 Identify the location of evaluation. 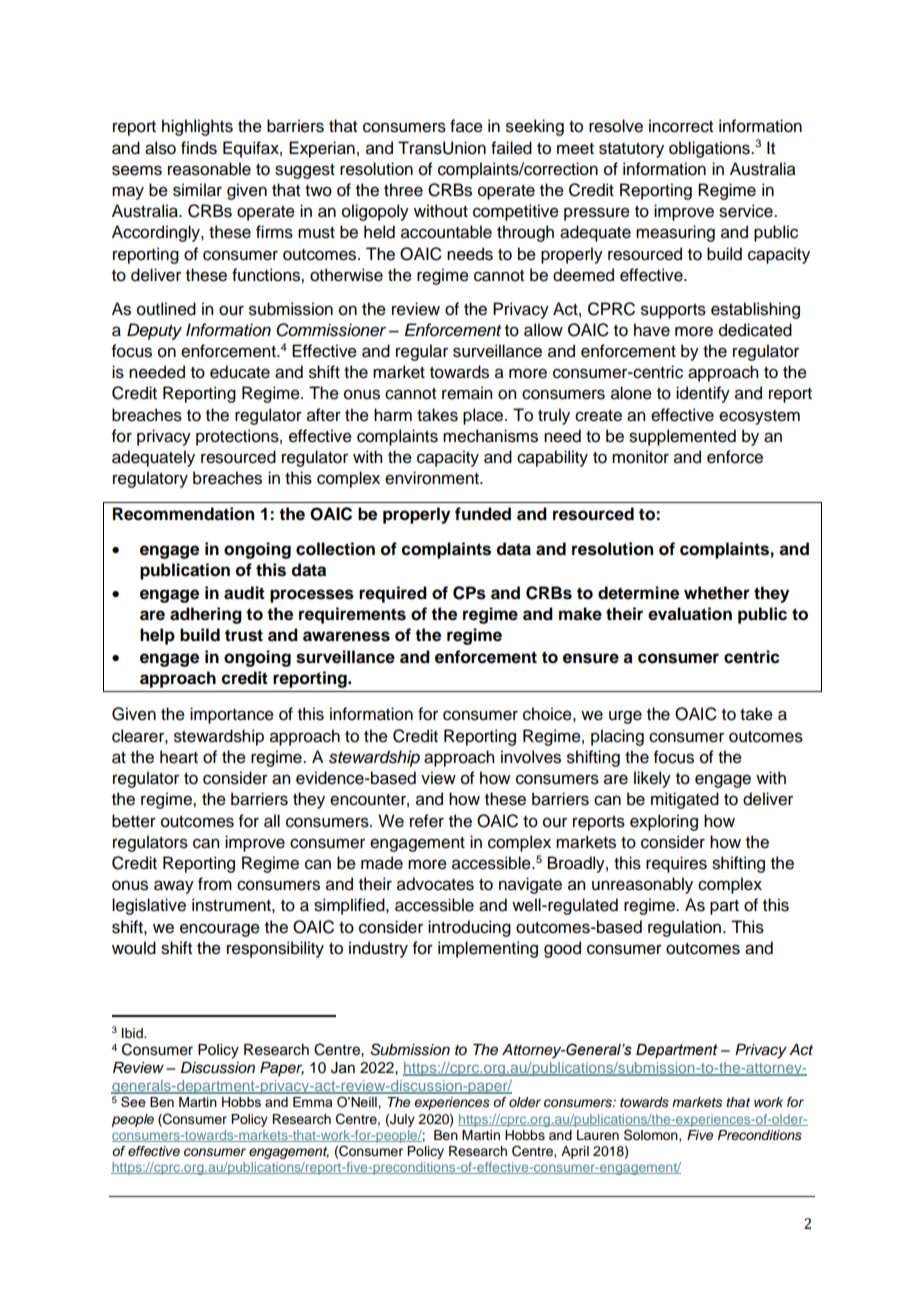
(690, 614).
